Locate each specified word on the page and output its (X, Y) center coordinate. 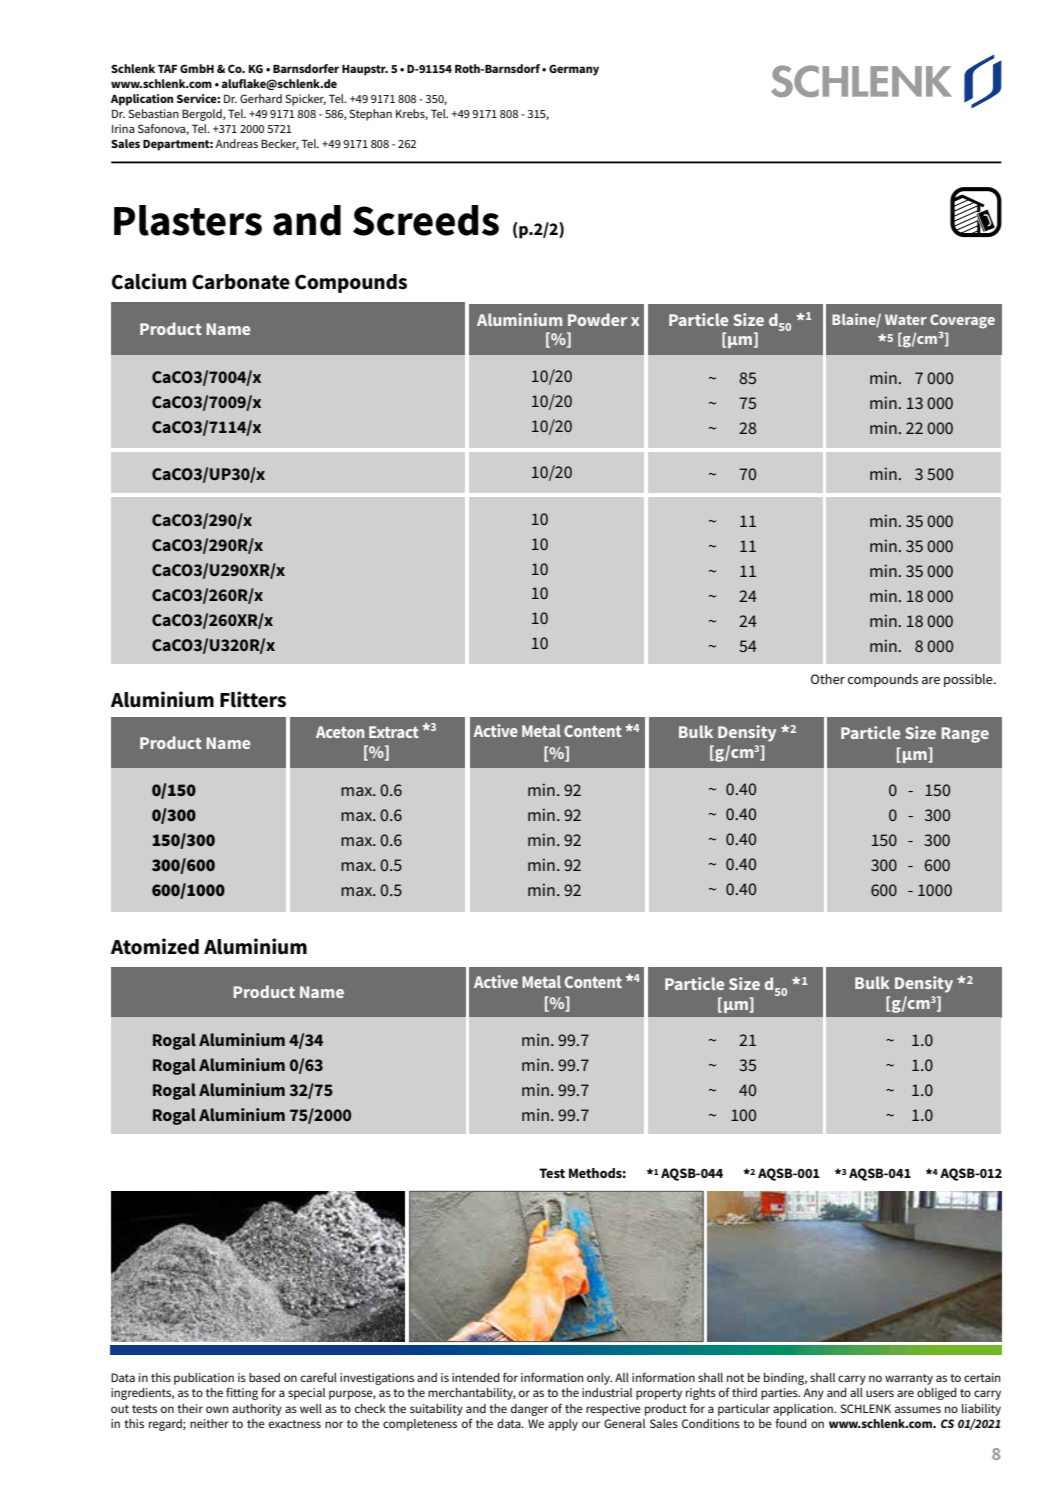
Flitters (253, 699)
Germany (574, 70)
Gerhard (261, 98)
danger (529, 1410)
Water (906, 319)
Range (965, 735)
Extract (394, 732)
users (880, 1393)
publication (204, 1379)
